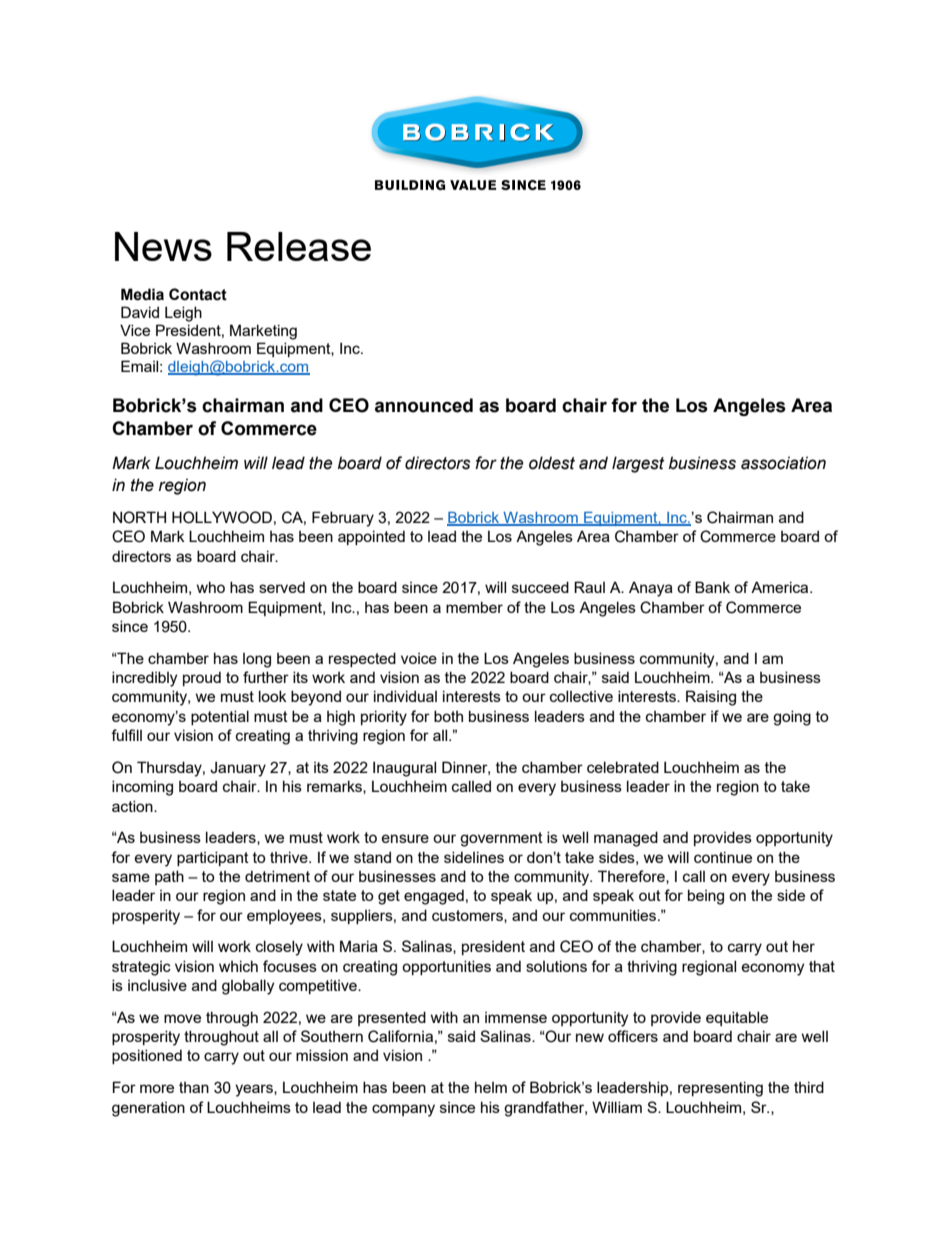  What do you see at coordinates (198, 294) in the screenshot?
I see `Contact` at bounding box center [198, 294].
